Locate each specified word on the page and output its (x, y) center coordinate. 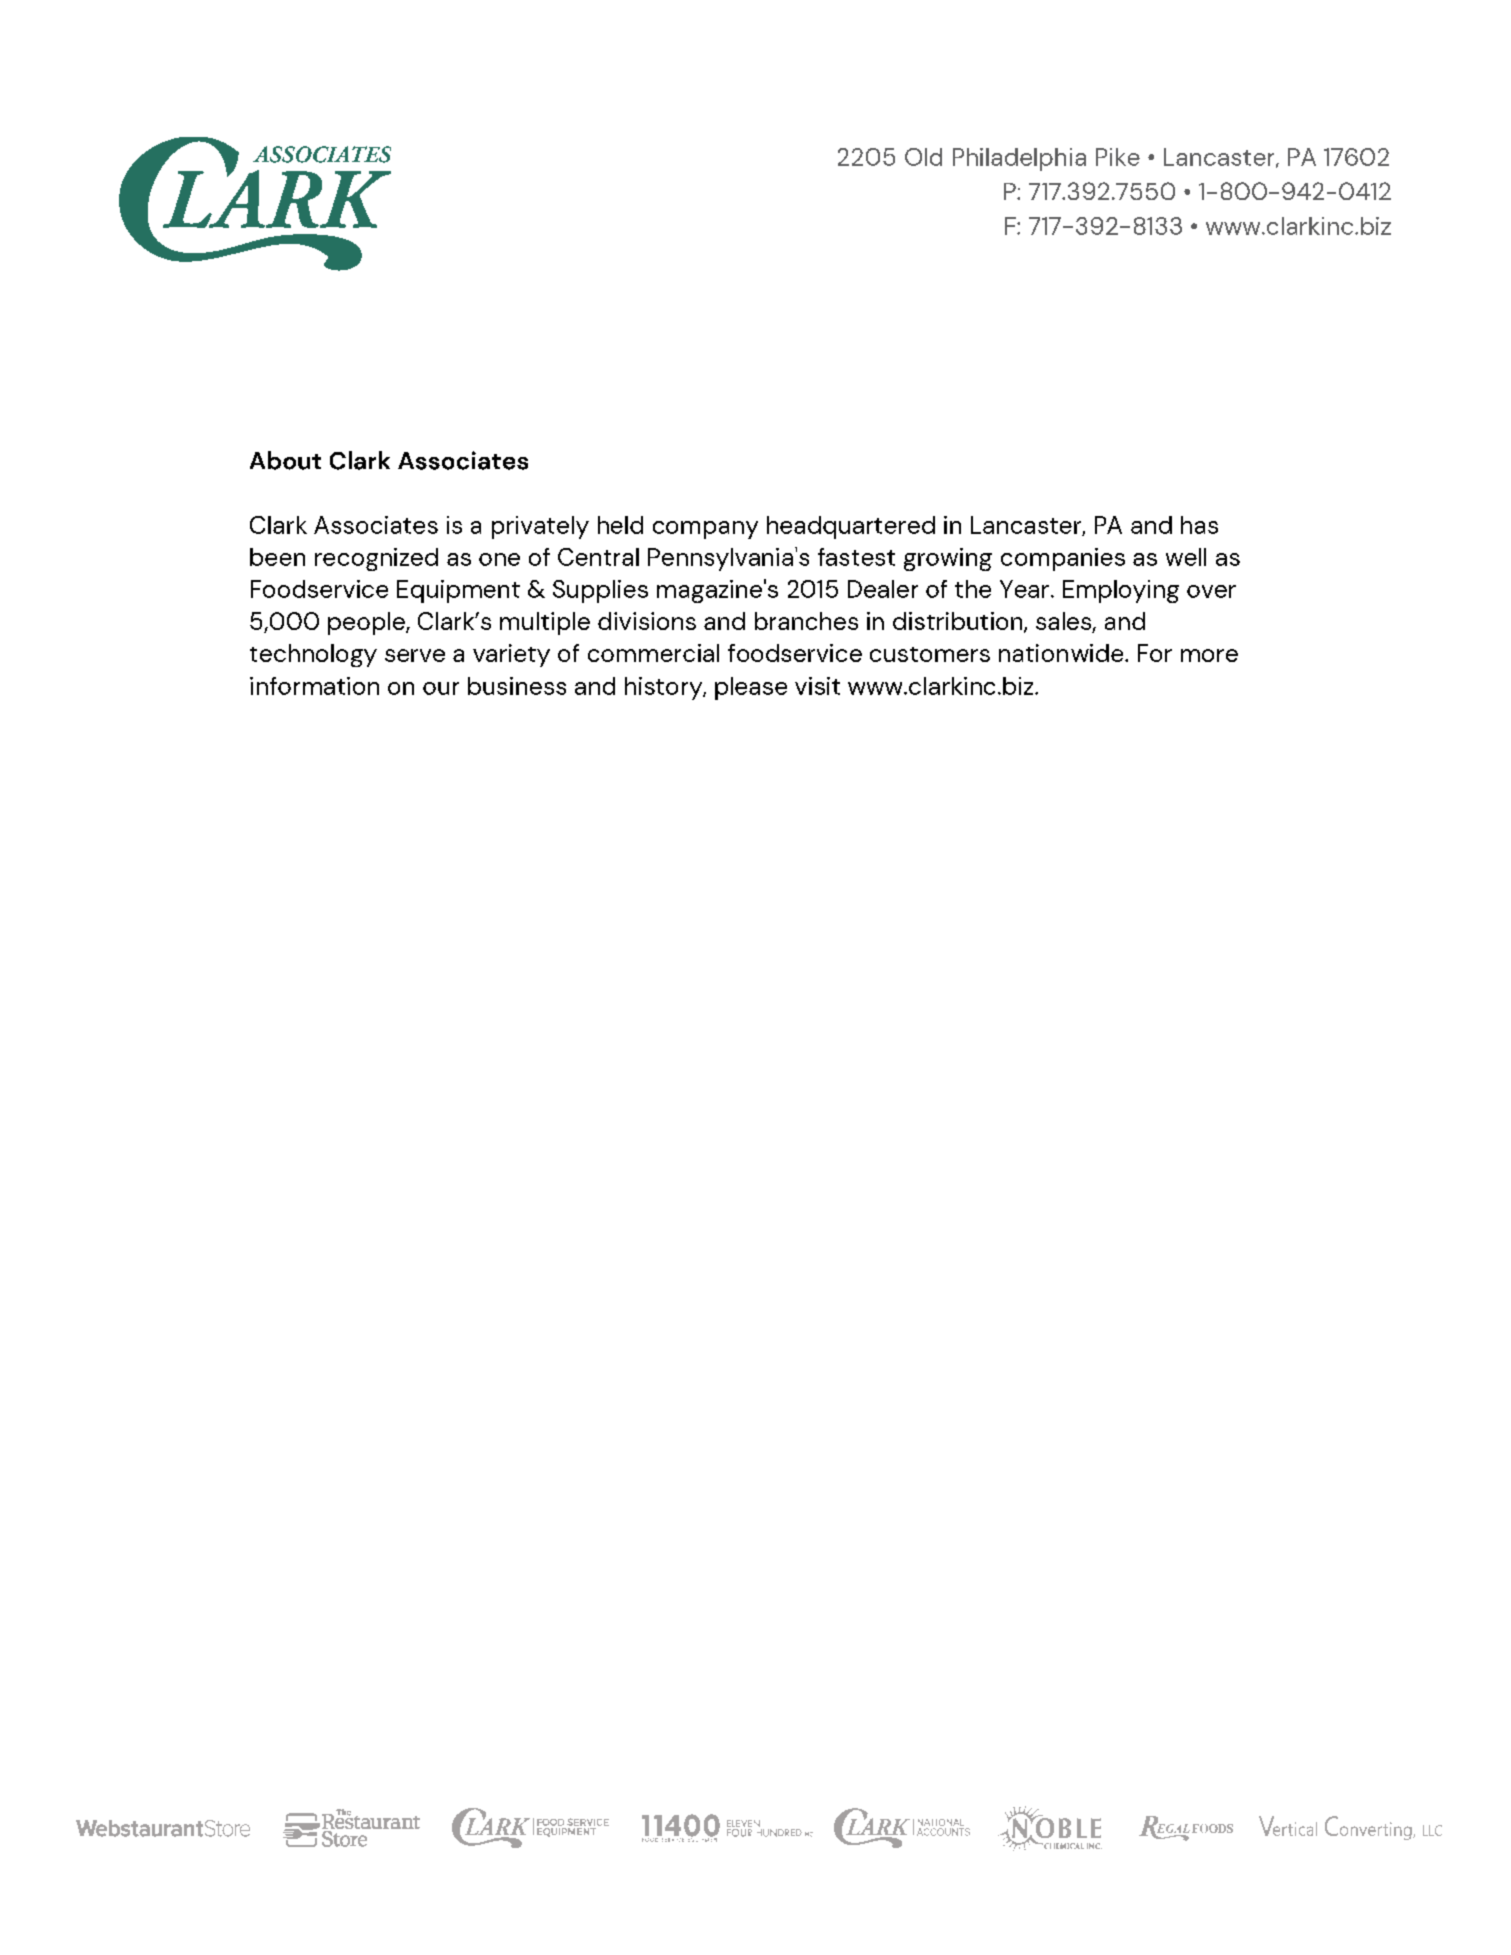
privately (540, 527)
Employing (1121, 591)
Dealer (883, 589)
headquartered (851, 527)
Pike (1118, 157)
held (620, 525)
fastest (856, 557)
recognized (376, 559)
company (705, 530)
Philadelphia (1019, 159)
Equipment (458, 591)
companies (1063, 559)
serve (415, 655)
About (285, 460)
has (1199, 525)
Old (923, 157)
